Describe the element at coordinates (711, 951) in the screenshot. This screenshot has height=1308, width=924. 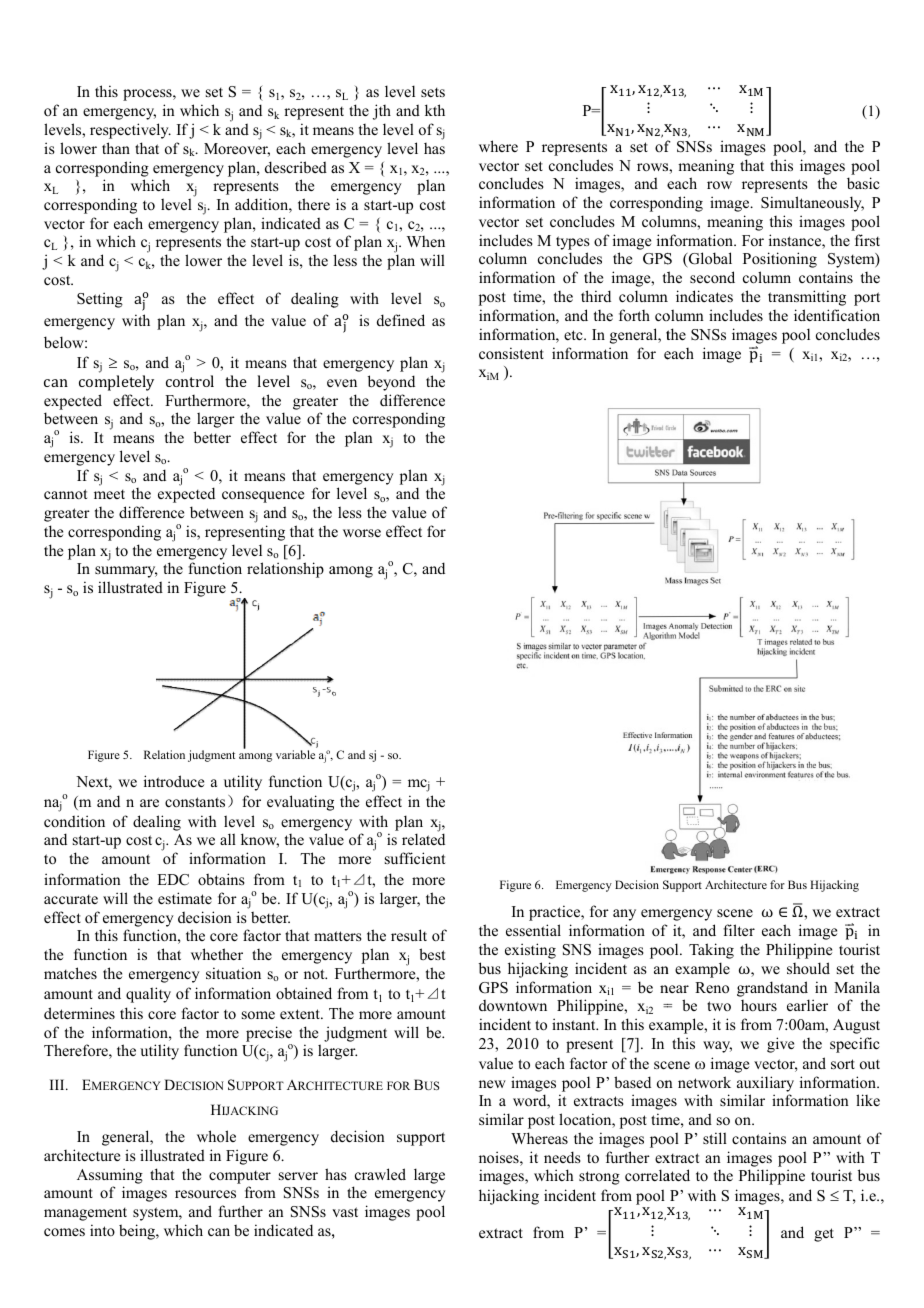
I see `Taking` at that location.
